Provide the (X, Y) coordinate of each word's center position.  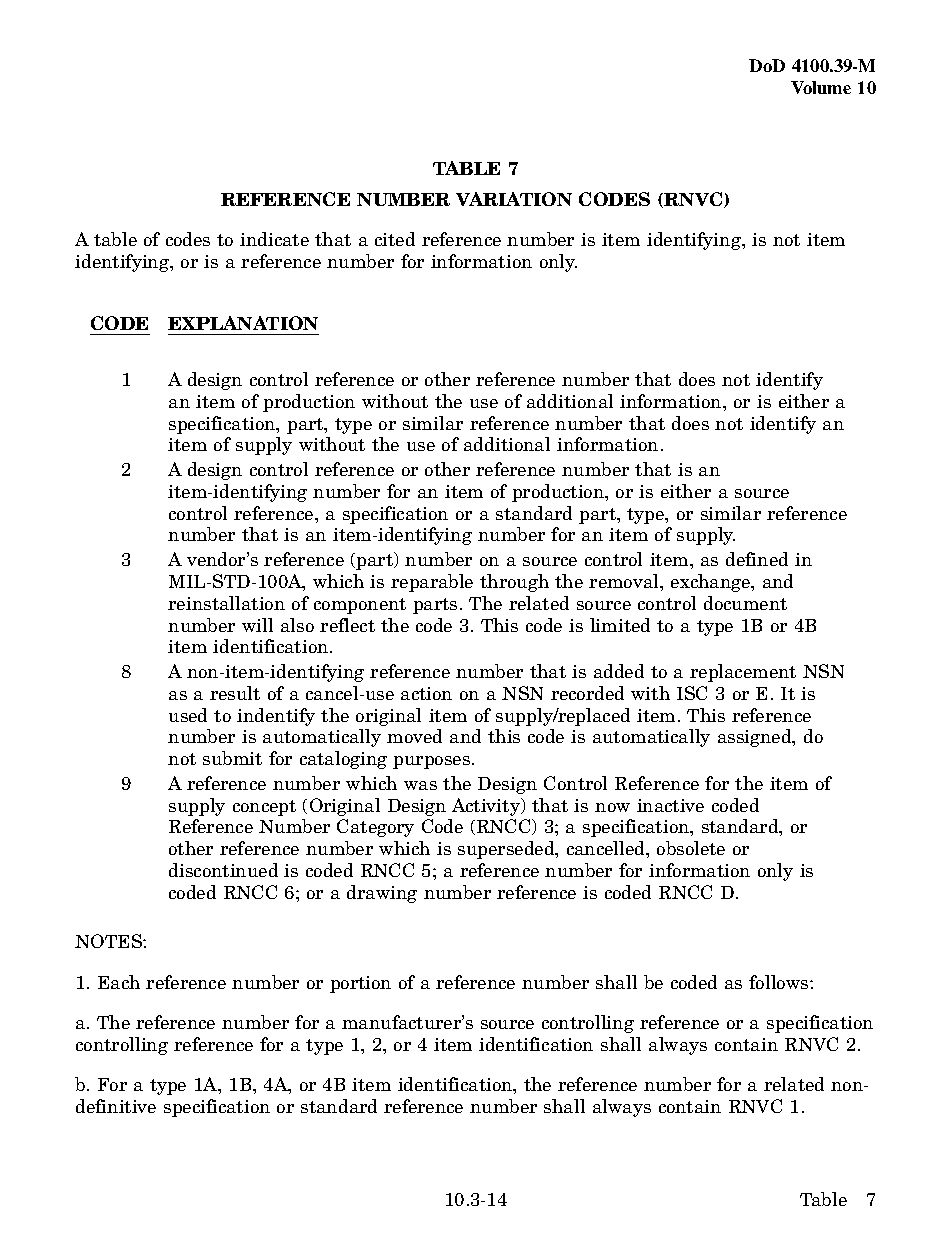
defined (757, 559)
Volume (821, 87)
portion (360, 984)
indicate (274, 239)
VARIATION (514, 199)
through (514, 583)
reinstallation (226, 603)
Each (119, 982)
